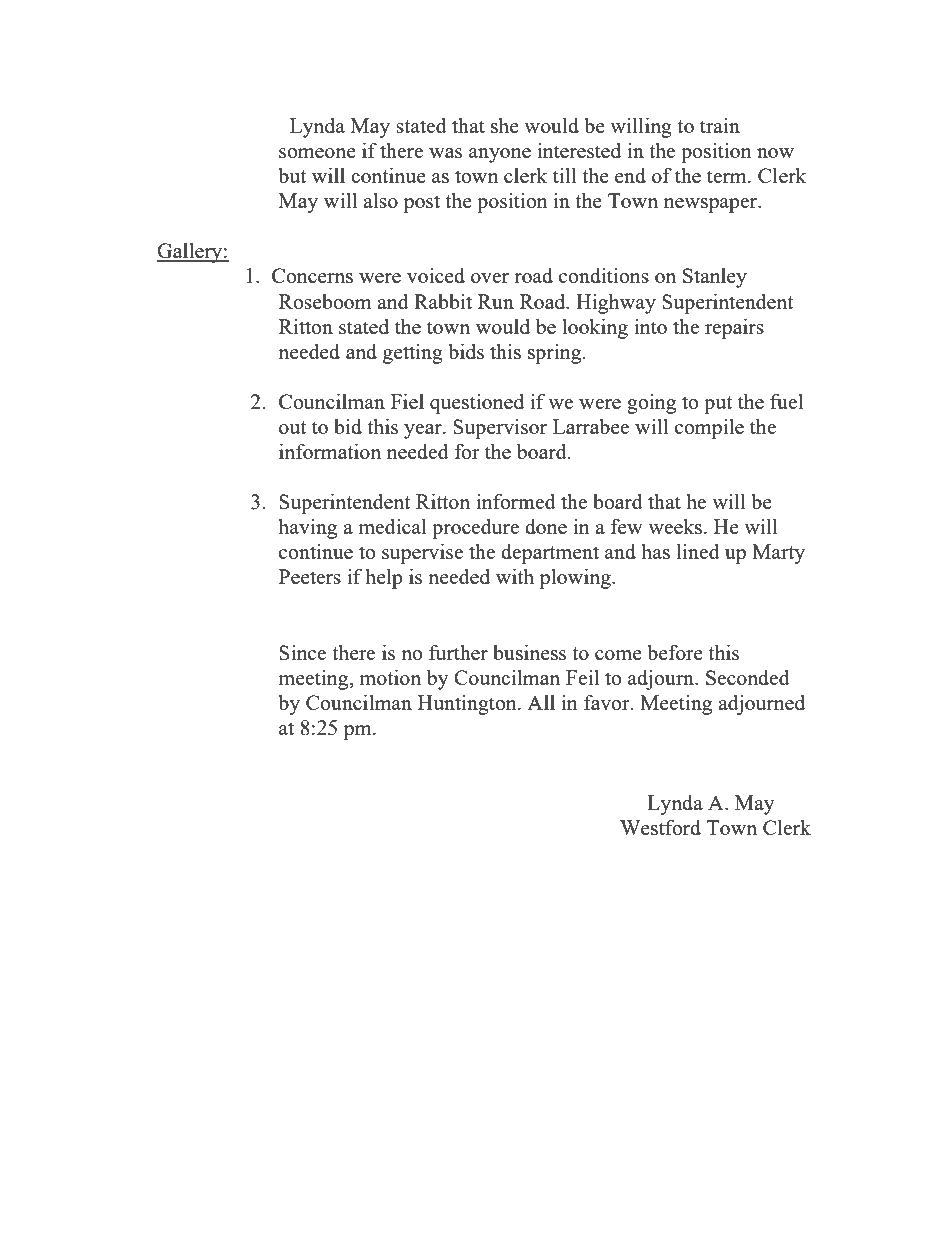  What do you see at coordinates (384, 579) in the image?
I see `help` at bounding box center [384, 579].
